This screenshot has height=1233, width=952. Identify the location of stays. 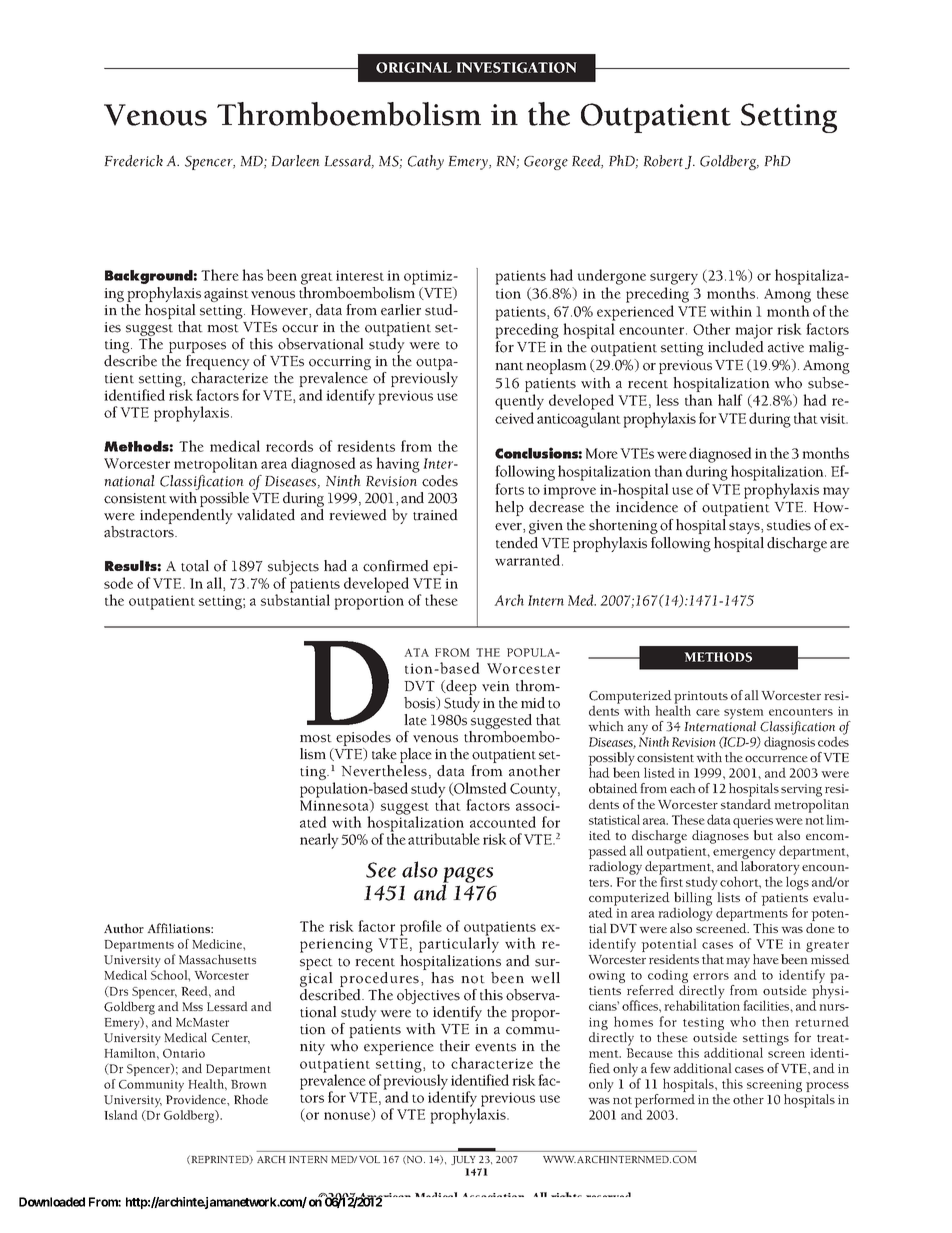
(745, 528).
